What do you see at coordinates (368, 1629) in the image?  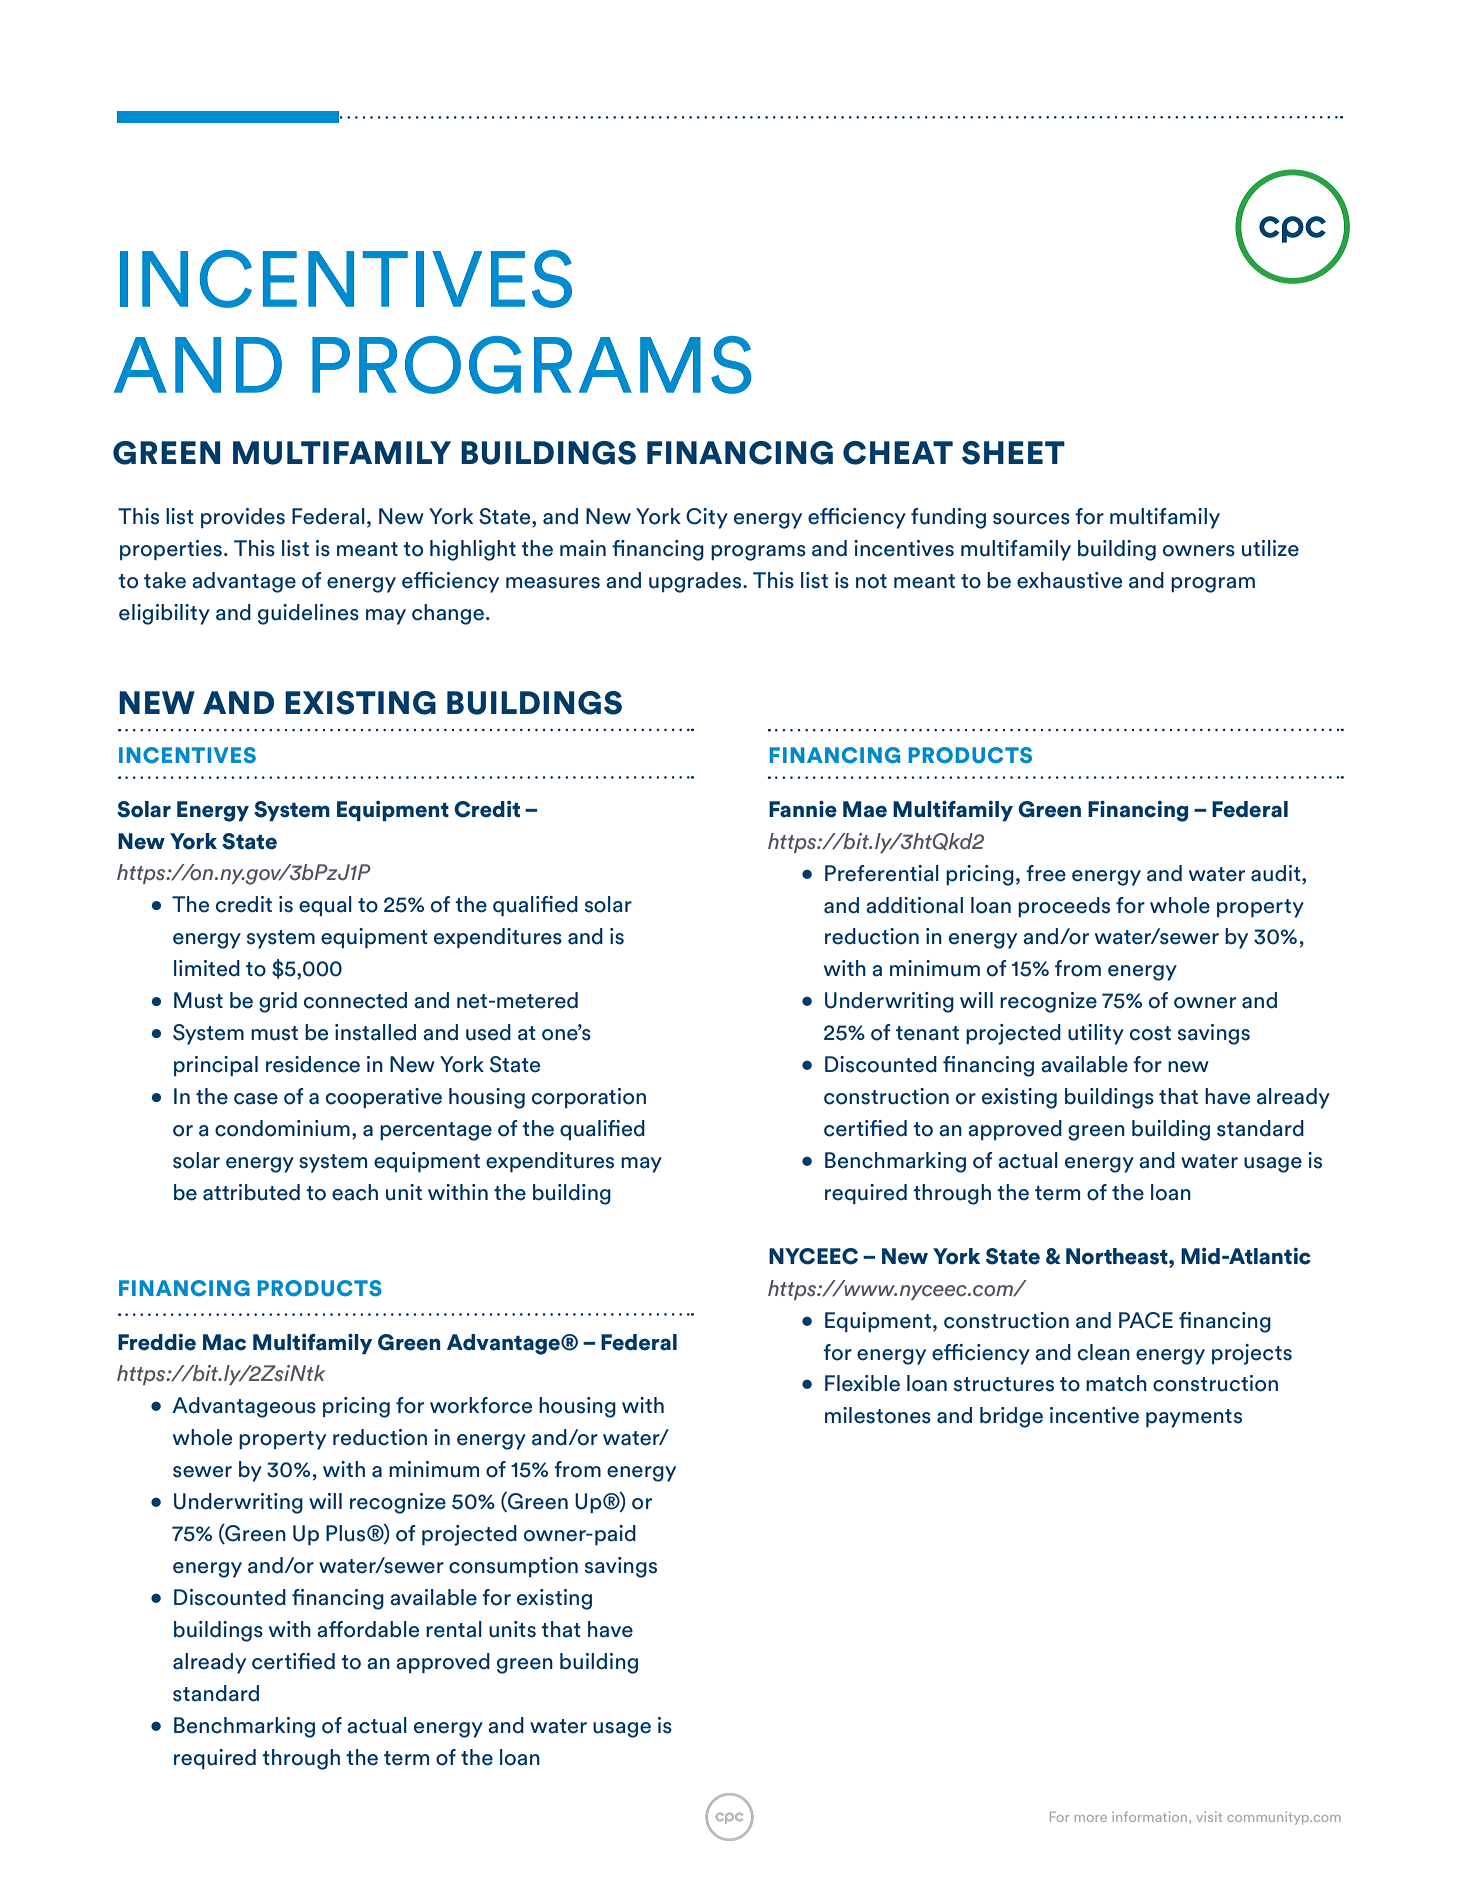 I see `affordable` at bounding box center [368, 1629].
